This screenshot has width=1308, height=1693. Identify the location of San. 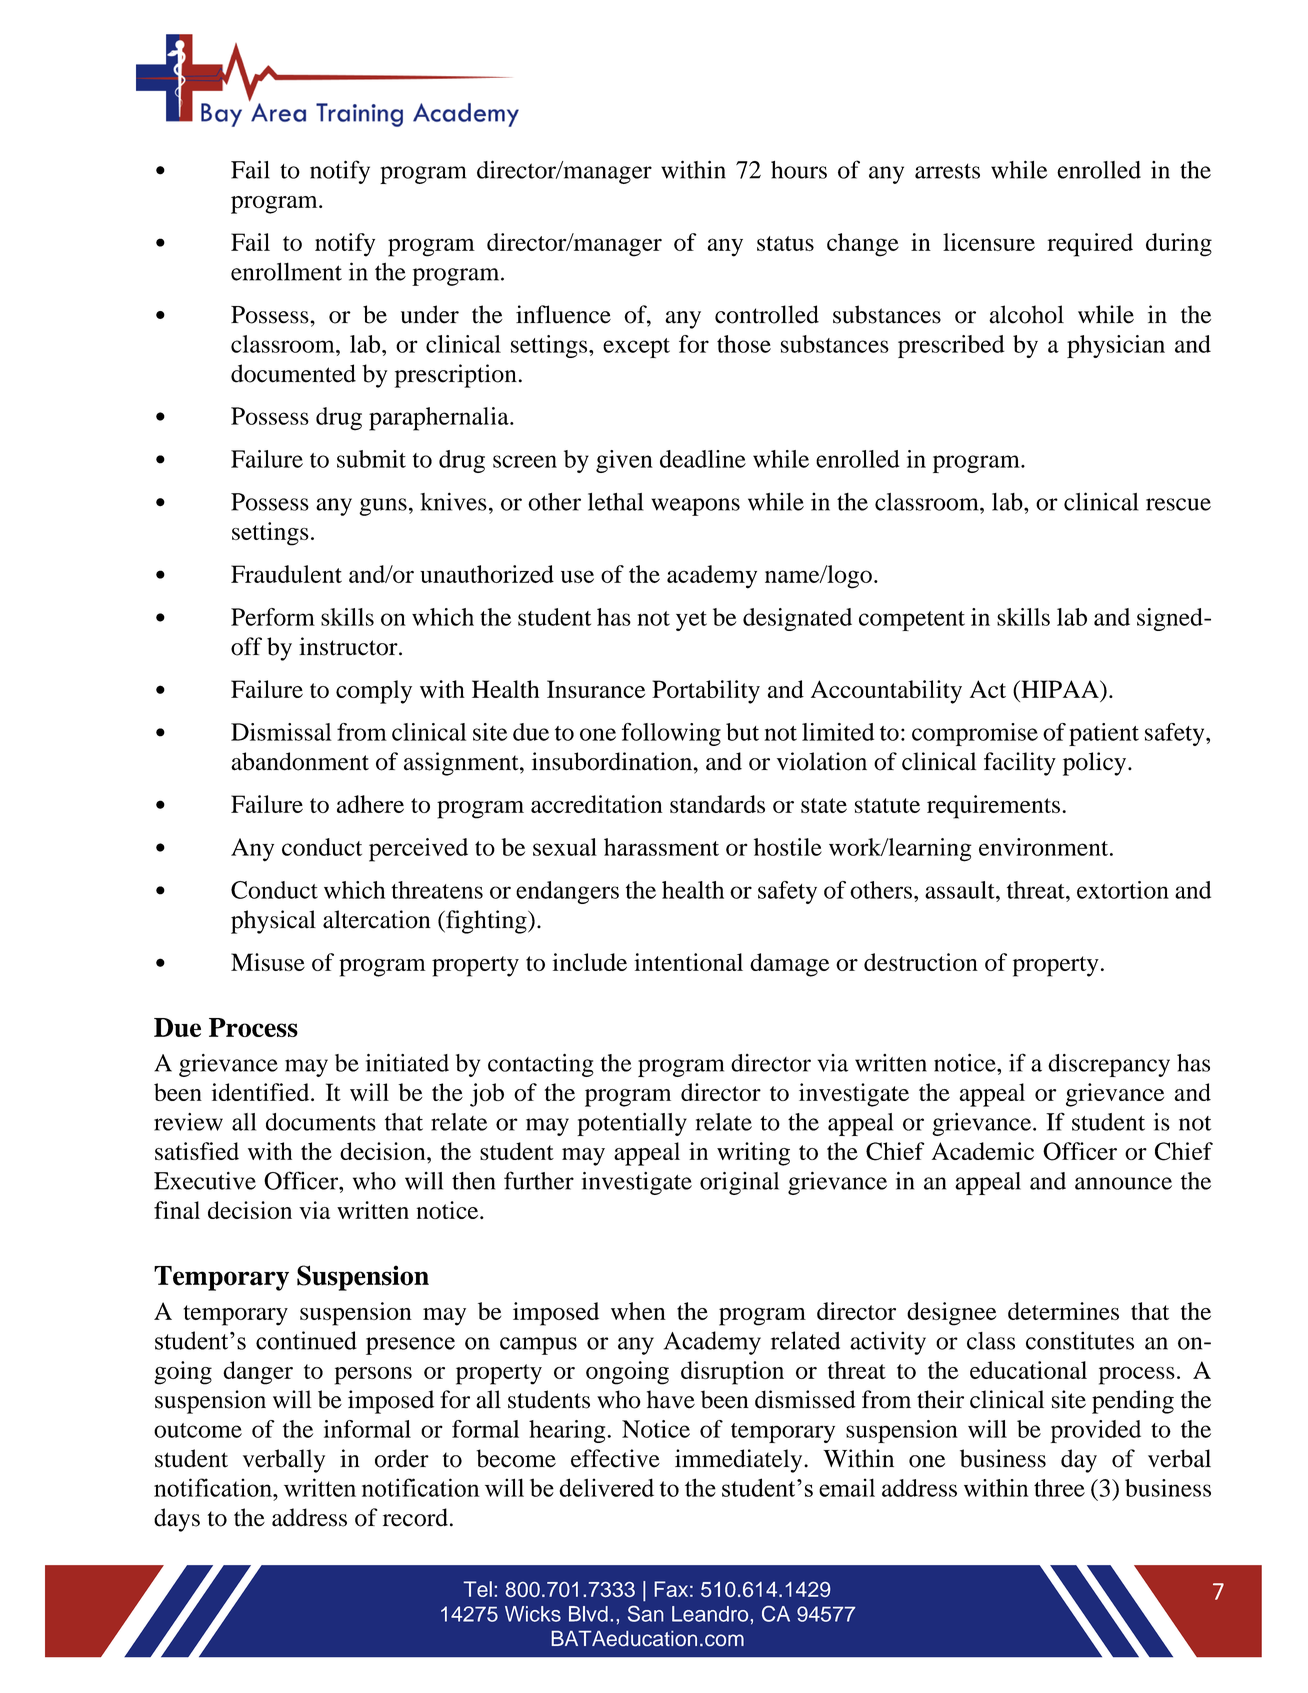
(646, 1614).
